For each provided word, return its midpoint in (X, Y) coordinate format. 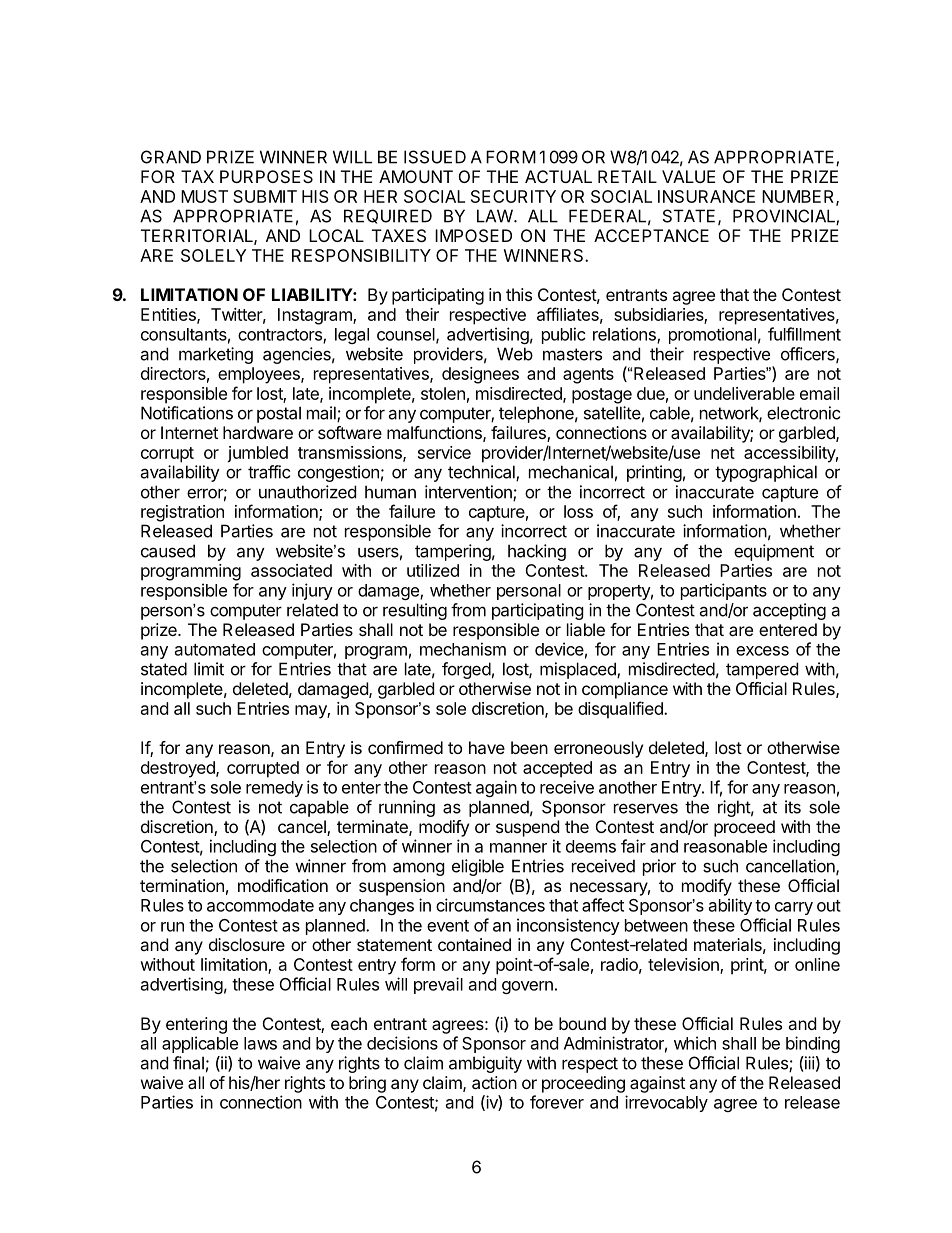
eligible (478, 867)
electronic (803, 413)
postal (279, 414)
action (494, 1082)
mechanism (463, 649)
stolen (443, 393)
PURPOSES (266, 176)
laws (260, 1043)
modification (283, 885)
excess (762, 651)
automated (215, 649)
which (695, 1043)
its (793, 807)
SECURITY (513, 196)
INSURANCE (706, 196)
